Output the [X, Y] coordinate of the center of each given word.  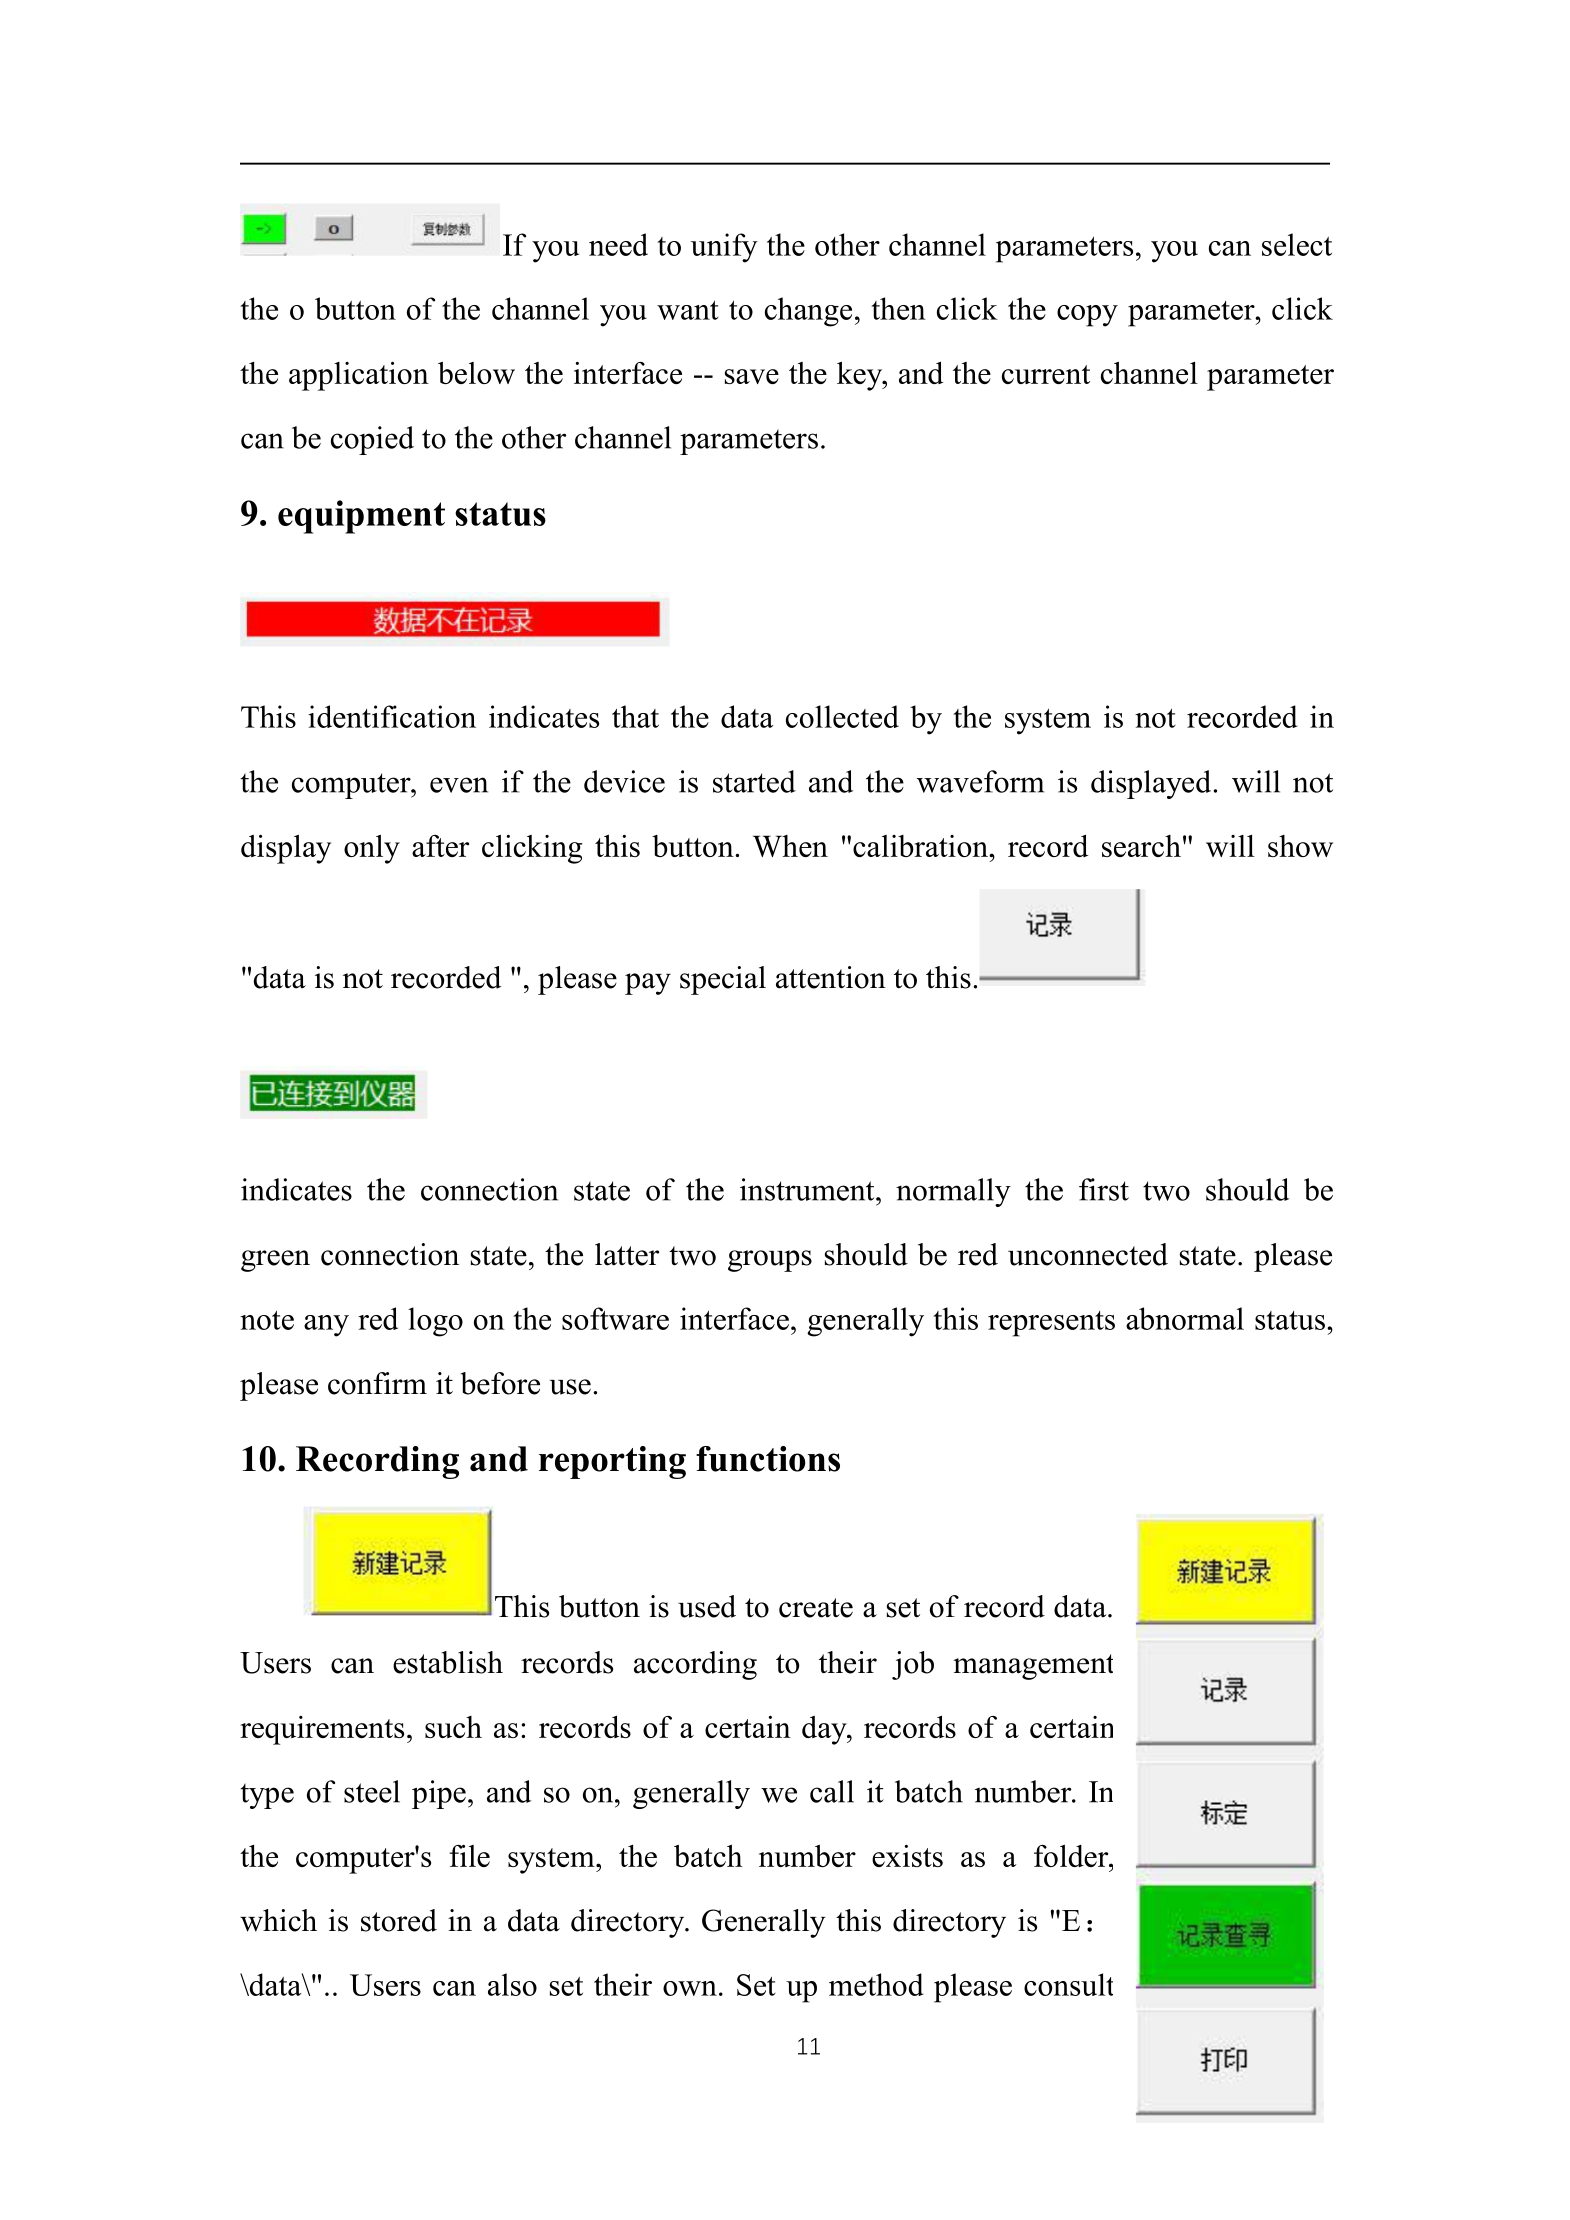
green [275, 1261]
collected [842, 716]
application [359, 376]
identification [392, 716]
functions [768, 1459]
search [1141, 846]
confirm [377, 1383]
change [808, 312]
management [1033, 1667]
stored [399, 1920]
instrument [808, 1189]
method [876, 1984]
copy [1087, 316]
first [1104, 1189]
